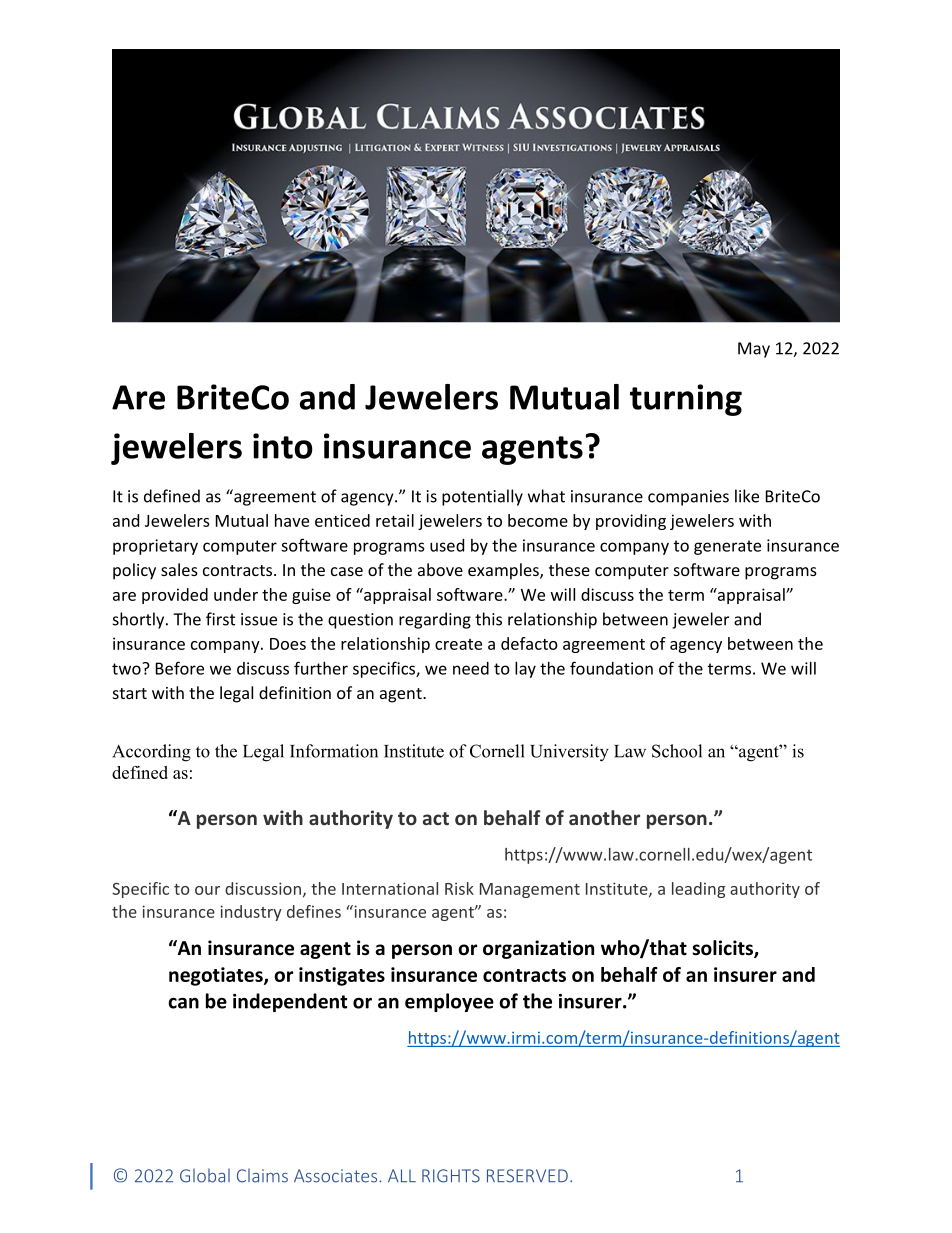 This page has height=1233, width=952. Describe the element at coordinates (283, 446) in the page. I see `into` at that location.
